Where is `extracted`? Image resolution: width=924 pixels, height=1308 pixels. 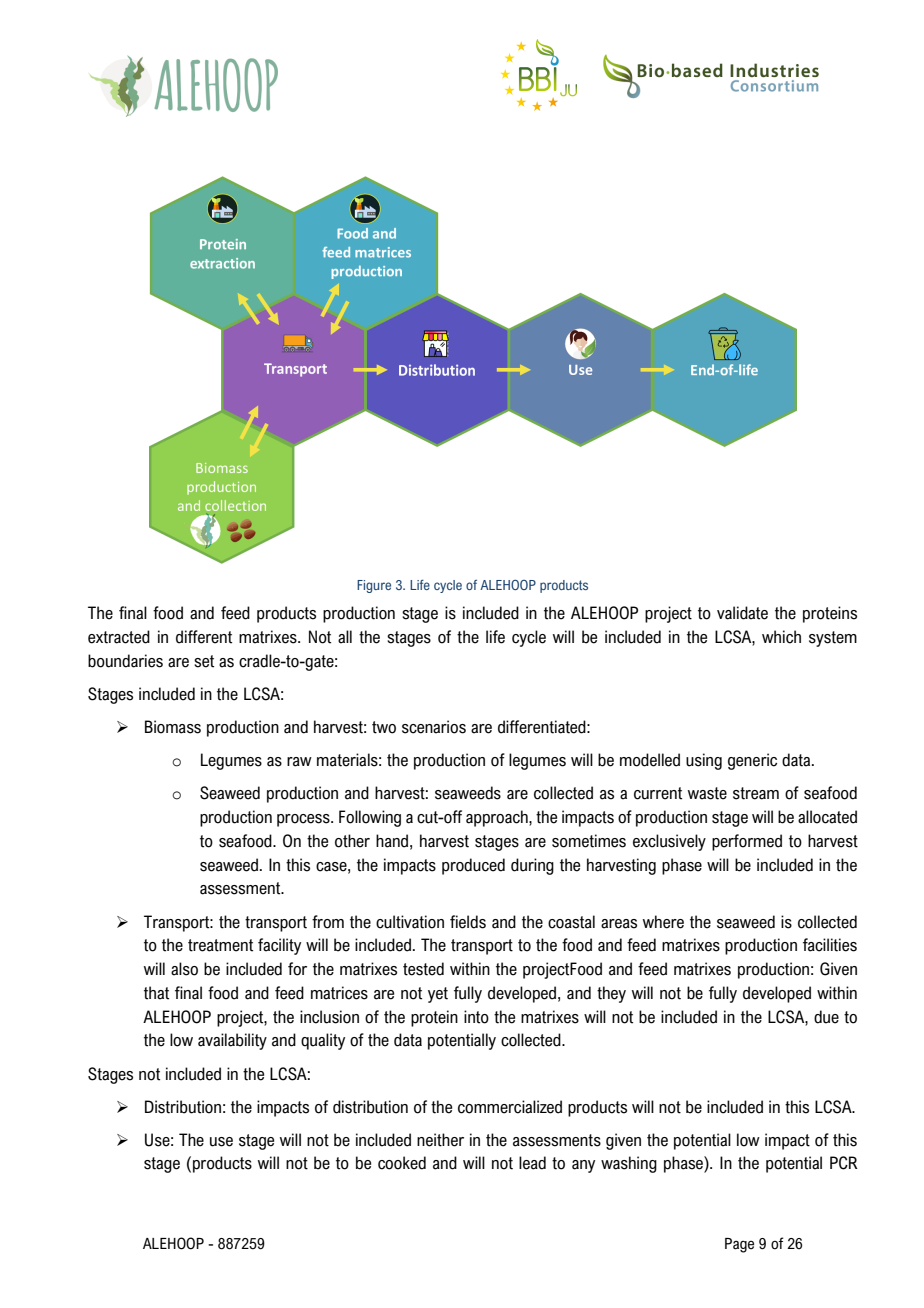
extracted is located at coordinates (119, 637).
